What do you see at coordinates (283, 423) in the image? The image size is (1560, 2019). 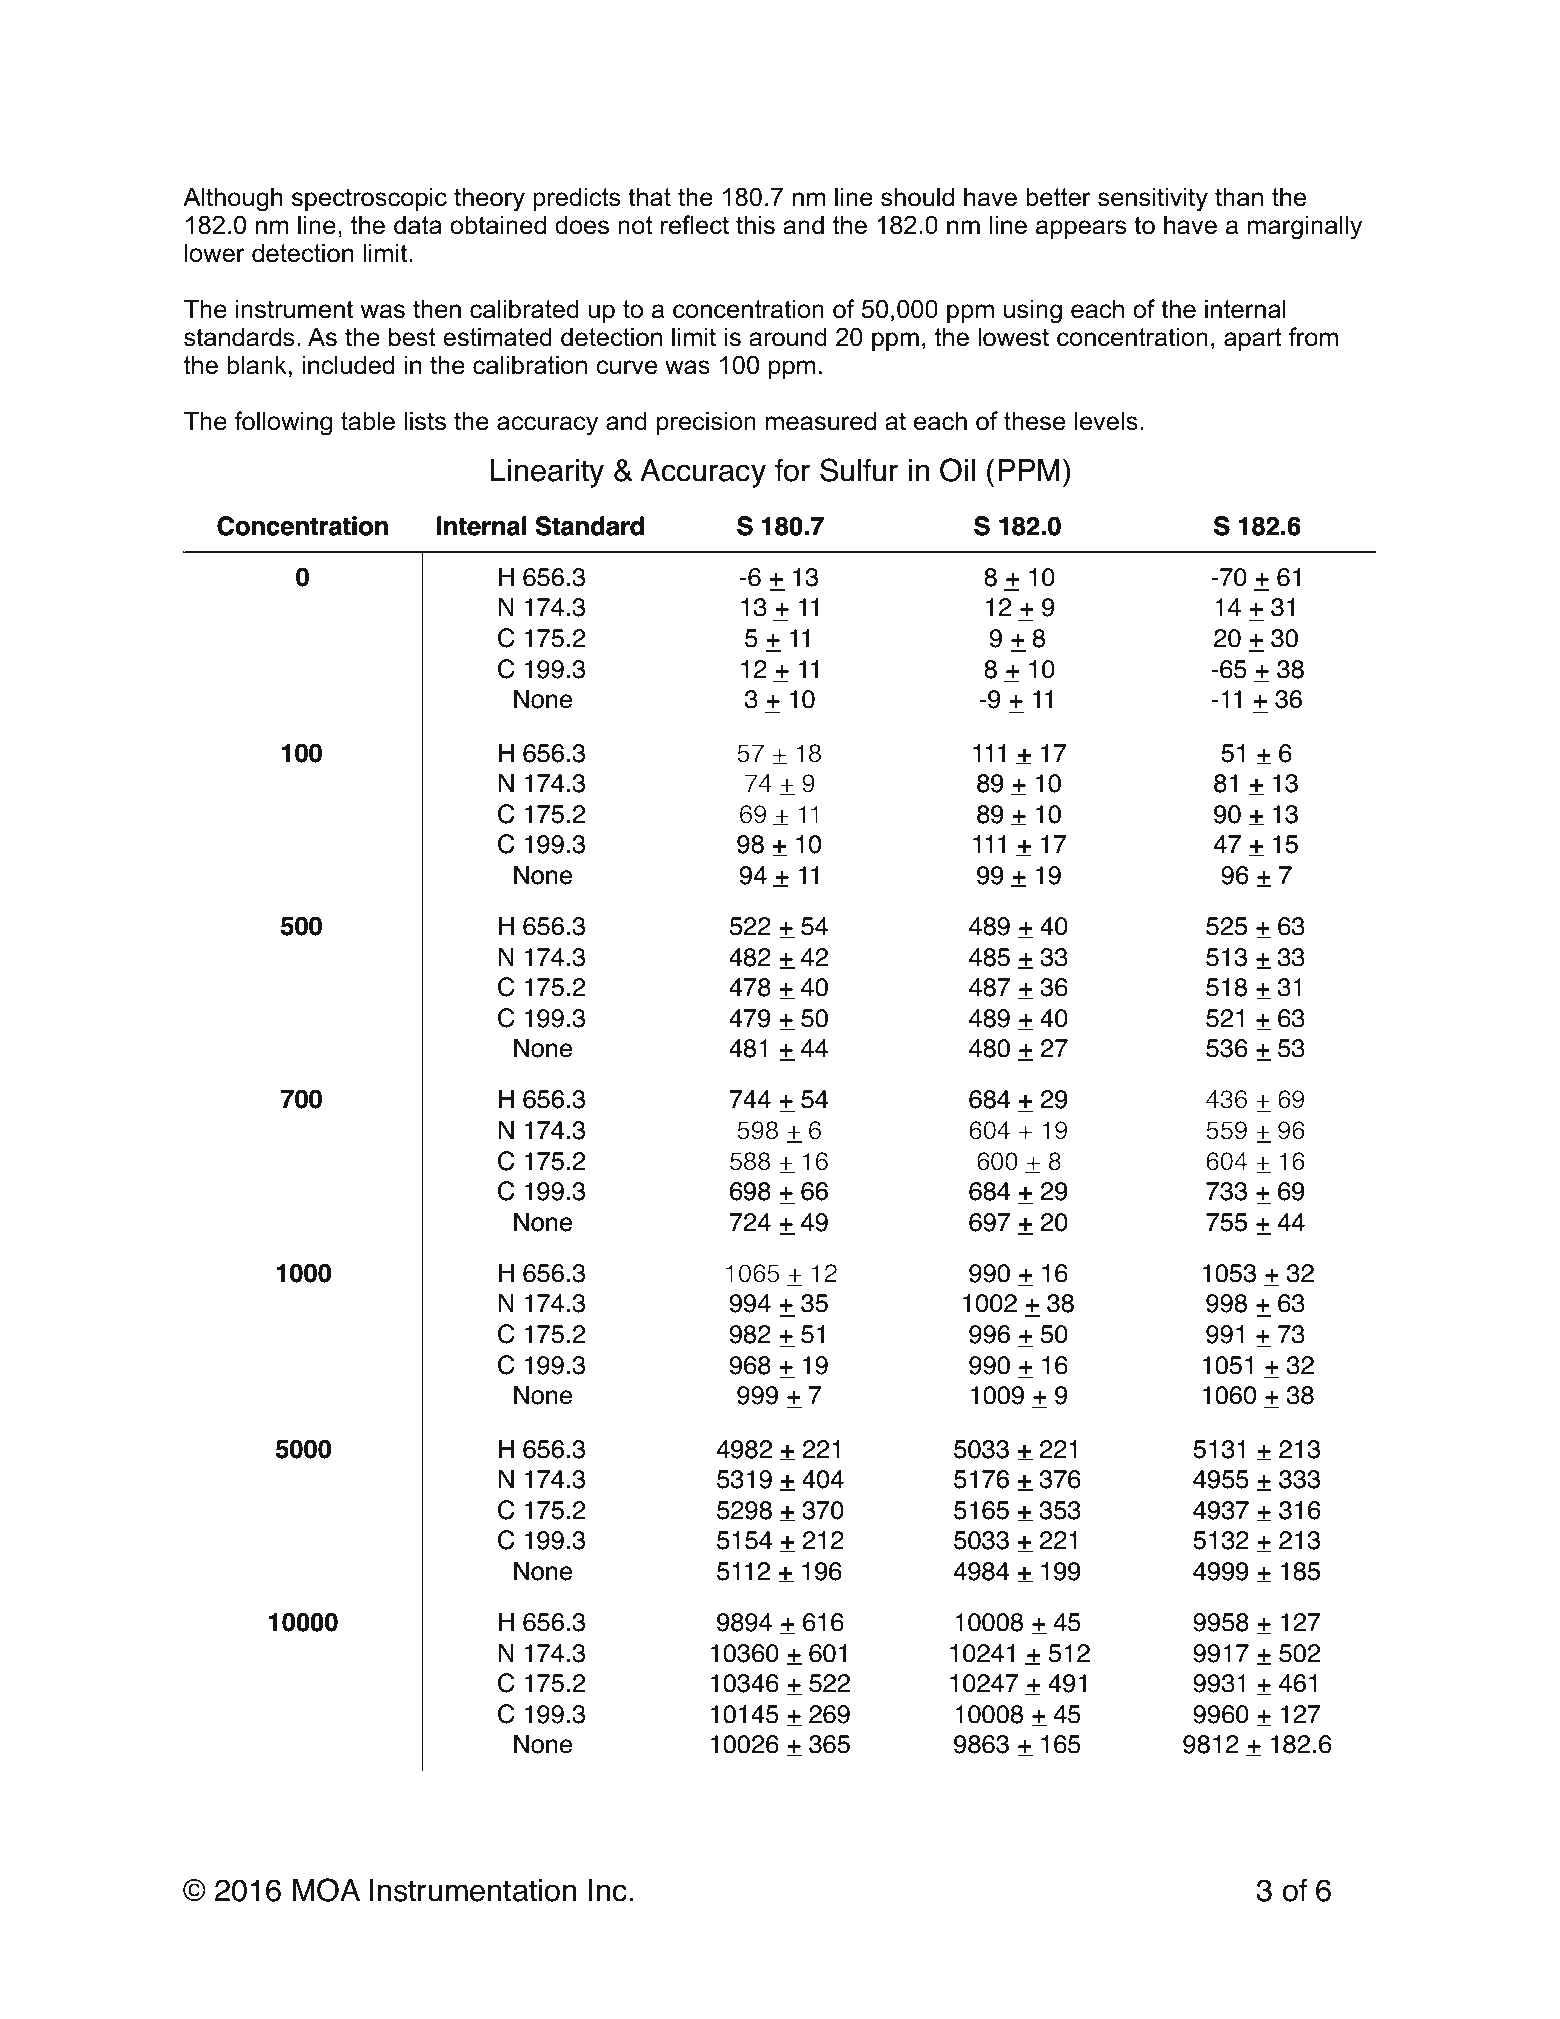 I see `following` at bounding box center [283, 423].
